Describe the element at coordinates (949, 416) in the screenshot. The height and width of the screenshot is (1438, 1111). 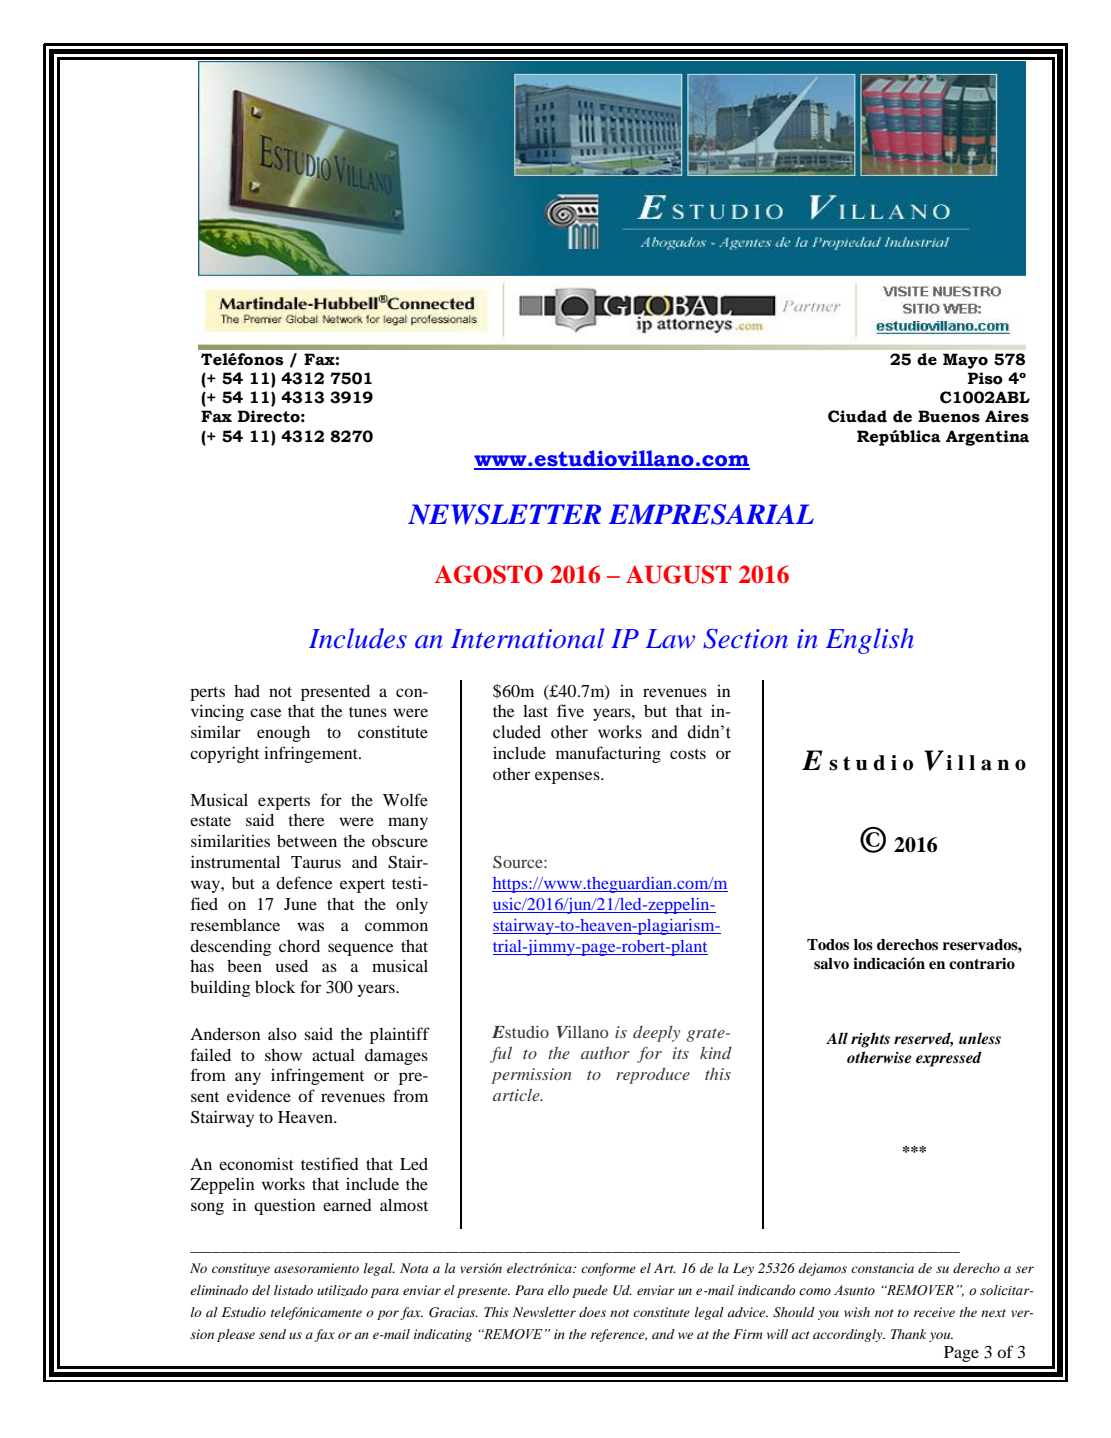
I see `Buenos` at that location.
